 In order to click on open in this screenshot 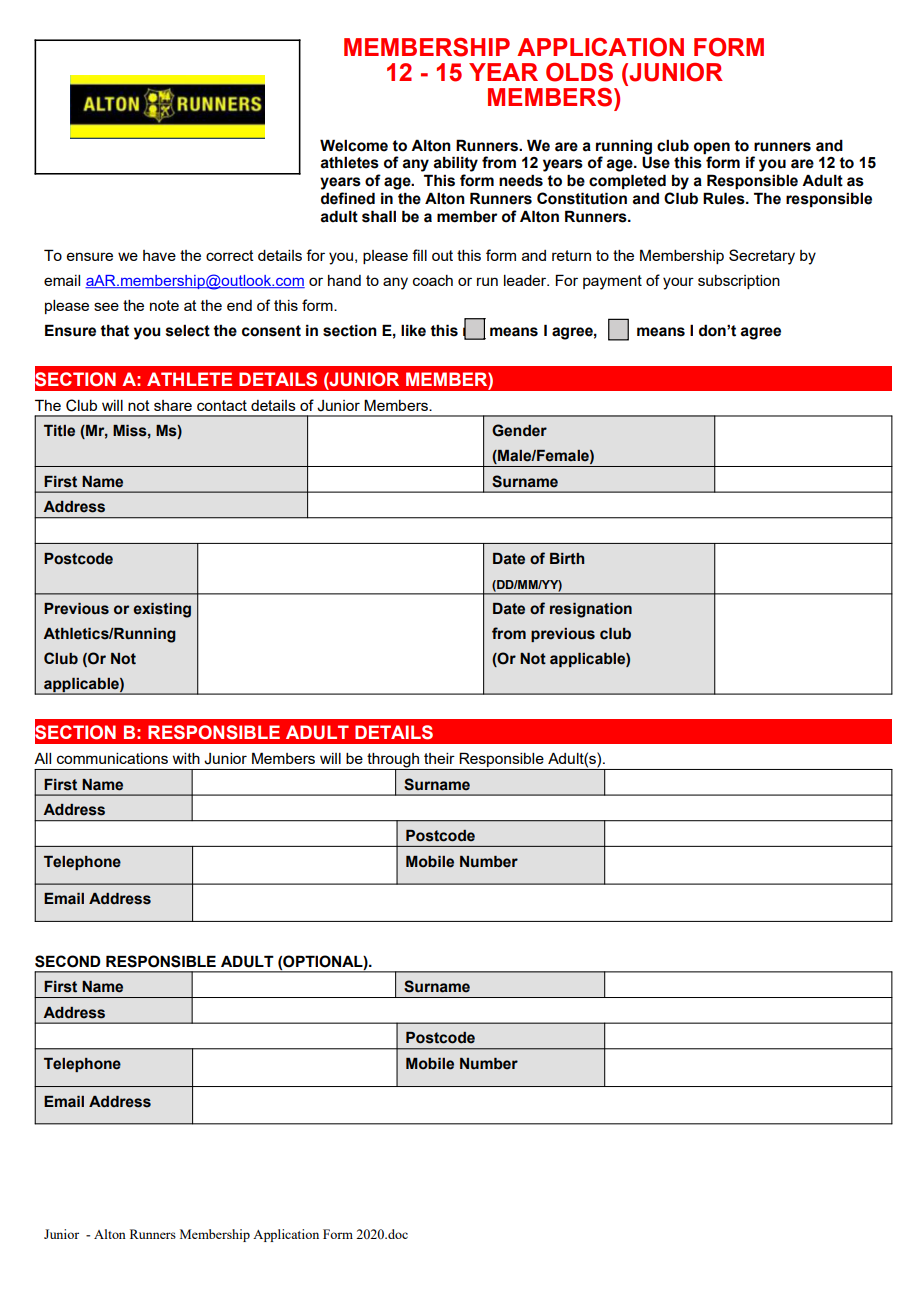, I will do `click(712, 148)`.
